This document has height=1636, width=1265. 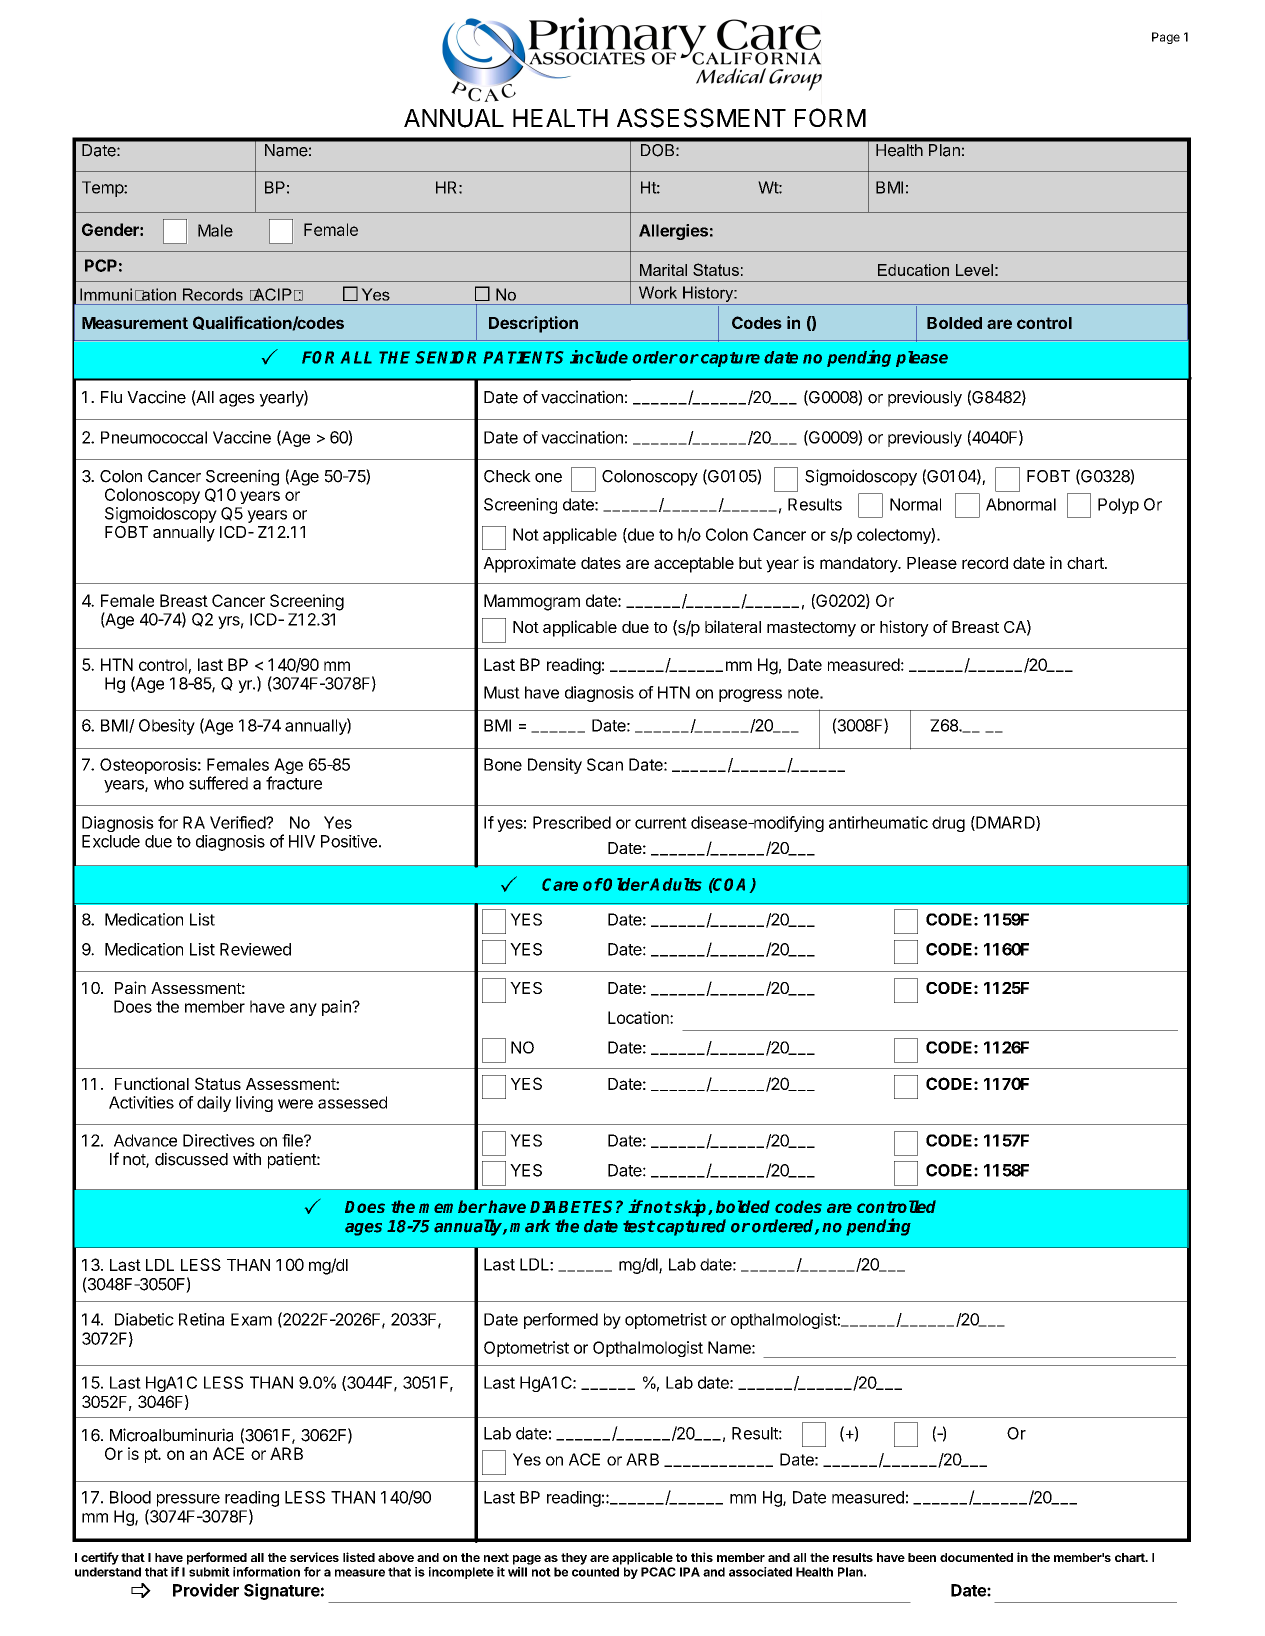 I want to click on counted, so click(x=595, y=1572).
